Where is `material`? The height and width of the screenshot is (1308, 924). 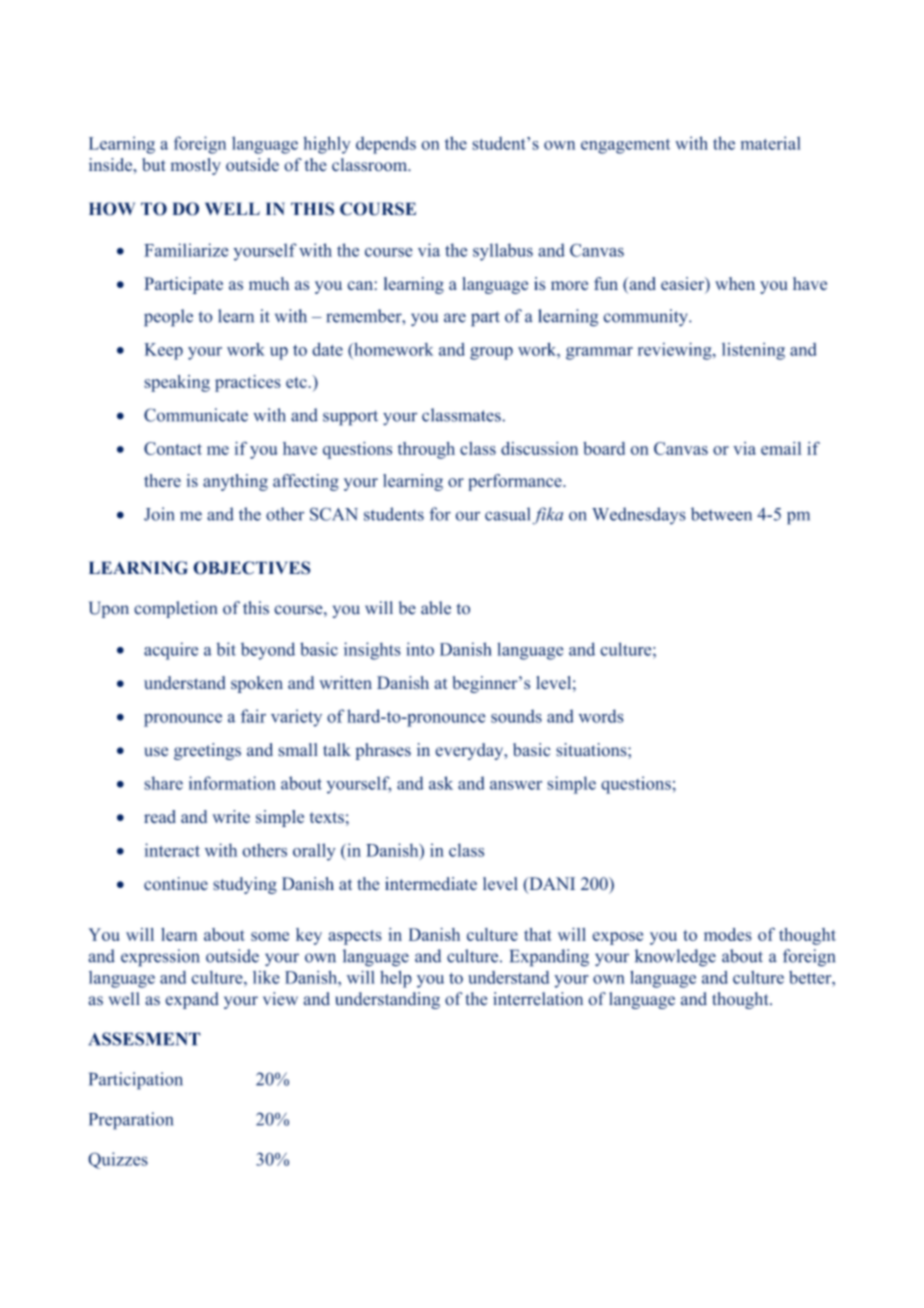 material is located at coordinates (771, 143).
